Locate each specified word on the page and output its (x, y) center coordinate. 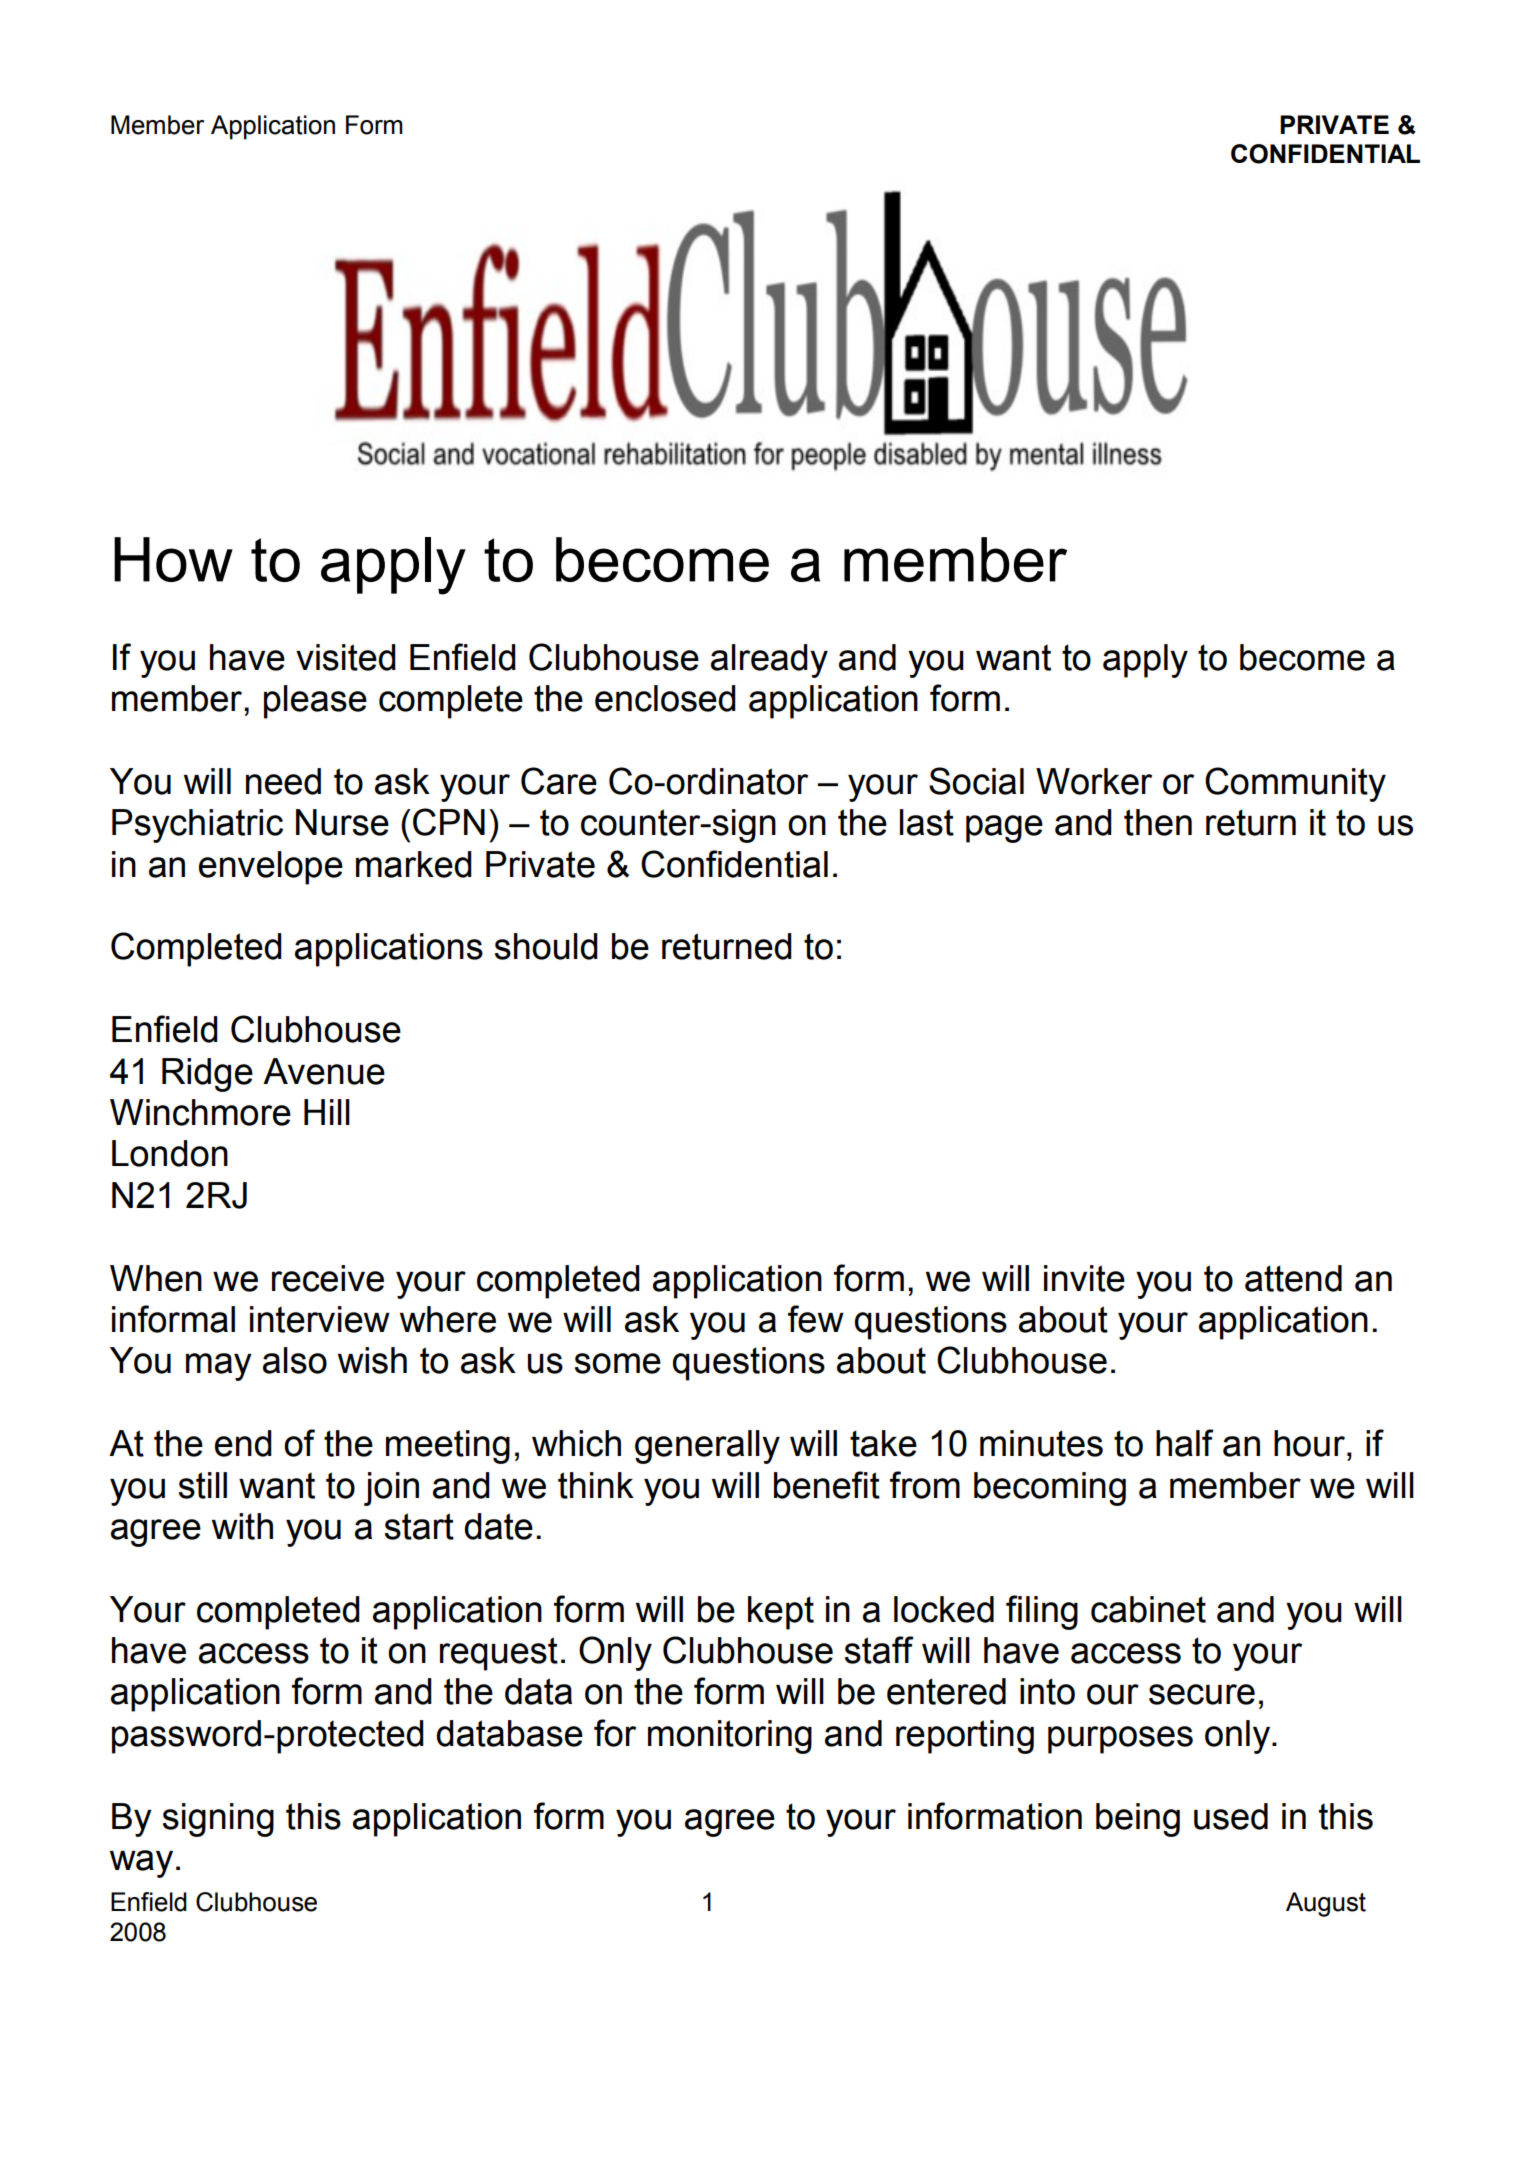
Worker (1094, 781)
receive (328, 1278)
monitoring (730, 1737)
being (1138, 1820)
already (769, 661)
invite (1084, 1278)
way (141, 1864)
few (816, 1319)
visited (346, 657)
